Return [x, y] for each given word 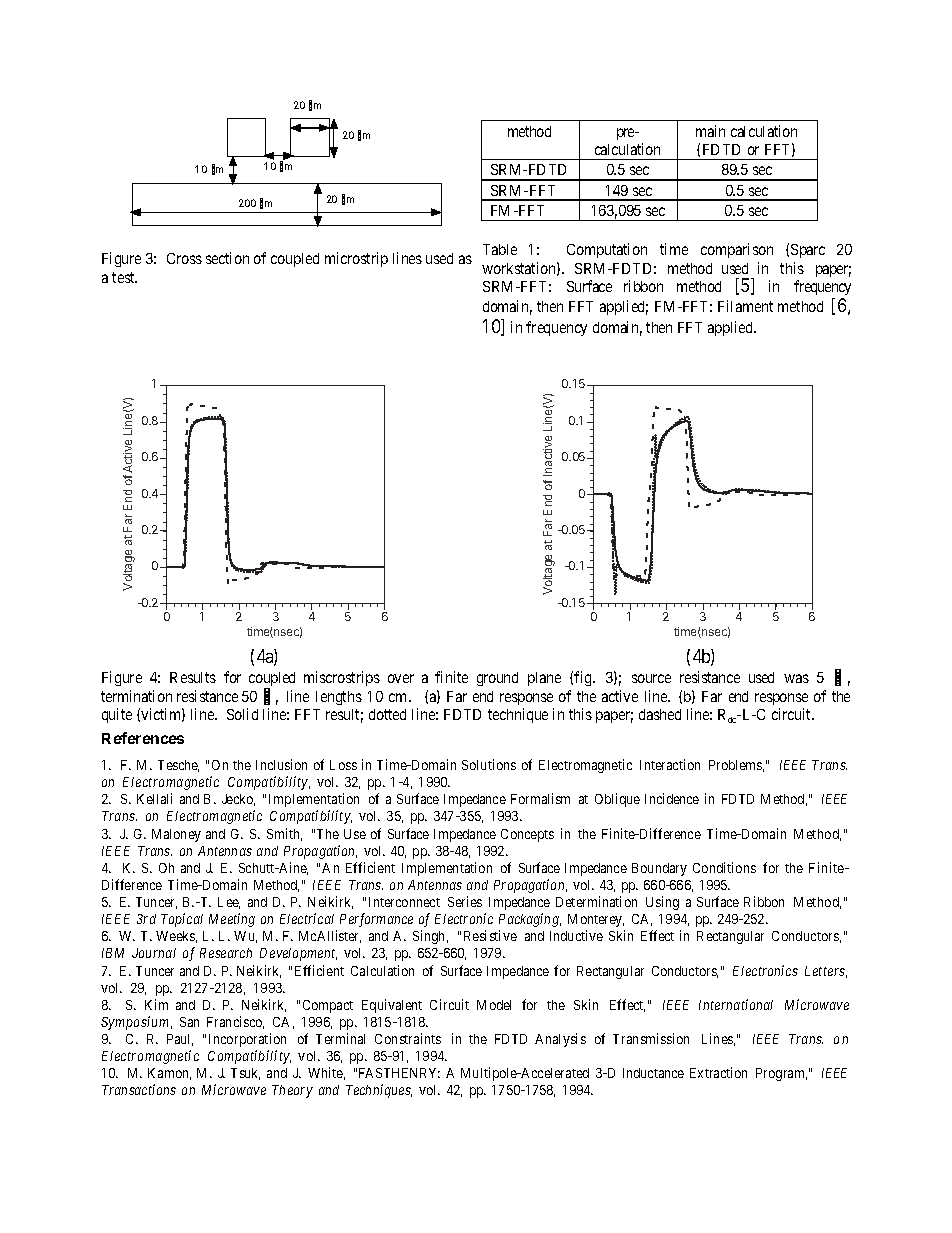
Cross [184, 258]
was [796, 678]
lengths [339, 698]
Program [781, 1074]
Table [500, 249]
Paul [180, 1040]
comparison [737, 250]
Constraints [408, 1038]
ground [497, 679]
